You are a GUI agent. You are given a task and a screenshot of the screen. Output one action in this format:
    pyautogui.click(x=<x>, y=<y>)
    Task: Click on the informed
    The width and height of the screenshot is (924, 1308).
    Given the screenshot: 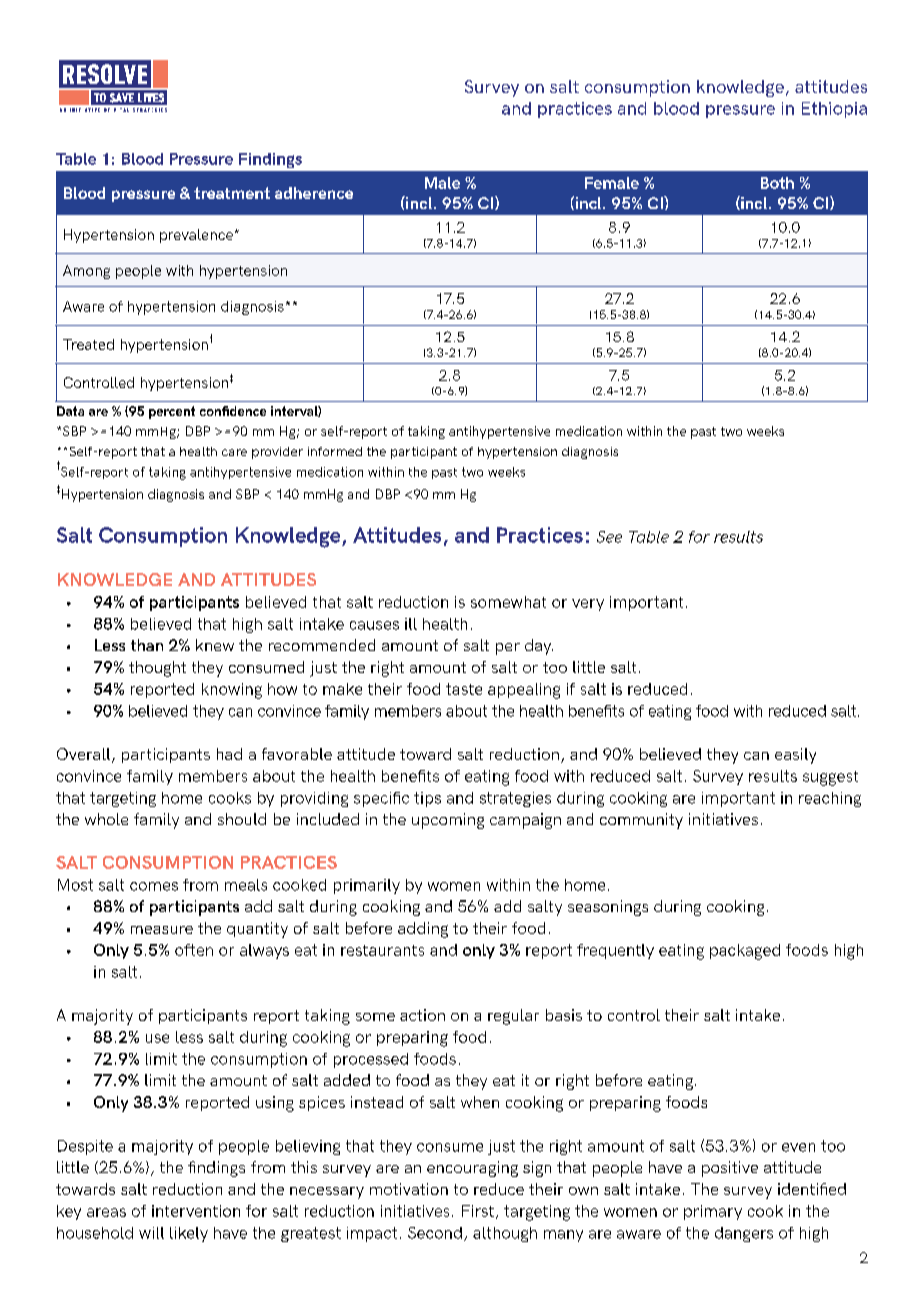 What is the action you would take?
    pyautogui.click(x=335, y=451)
